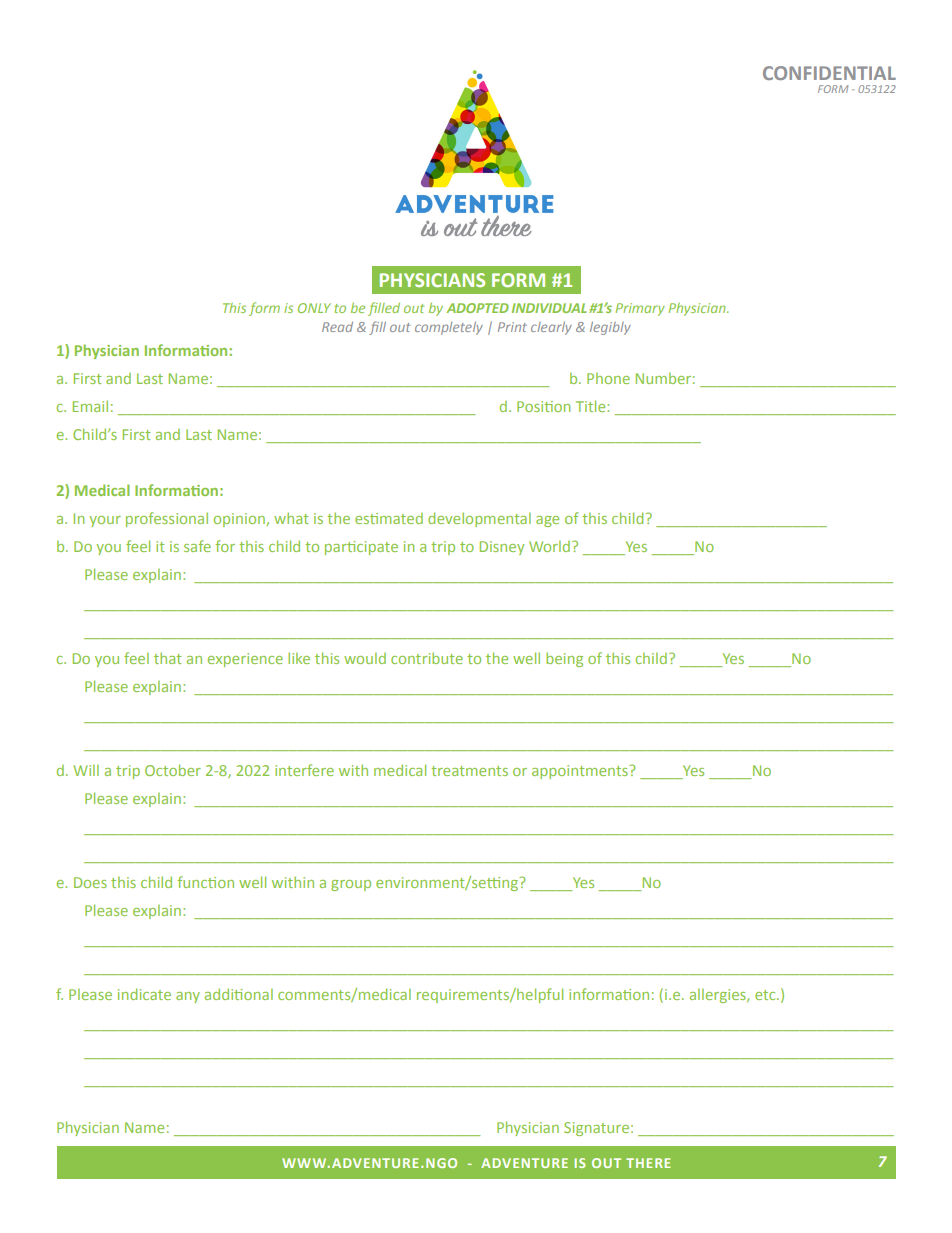 The image size is (952, 1233). What do you see at coordinates (427, 658) in the screenshot?
I see `contribute` at bounding box center [427, 658].
